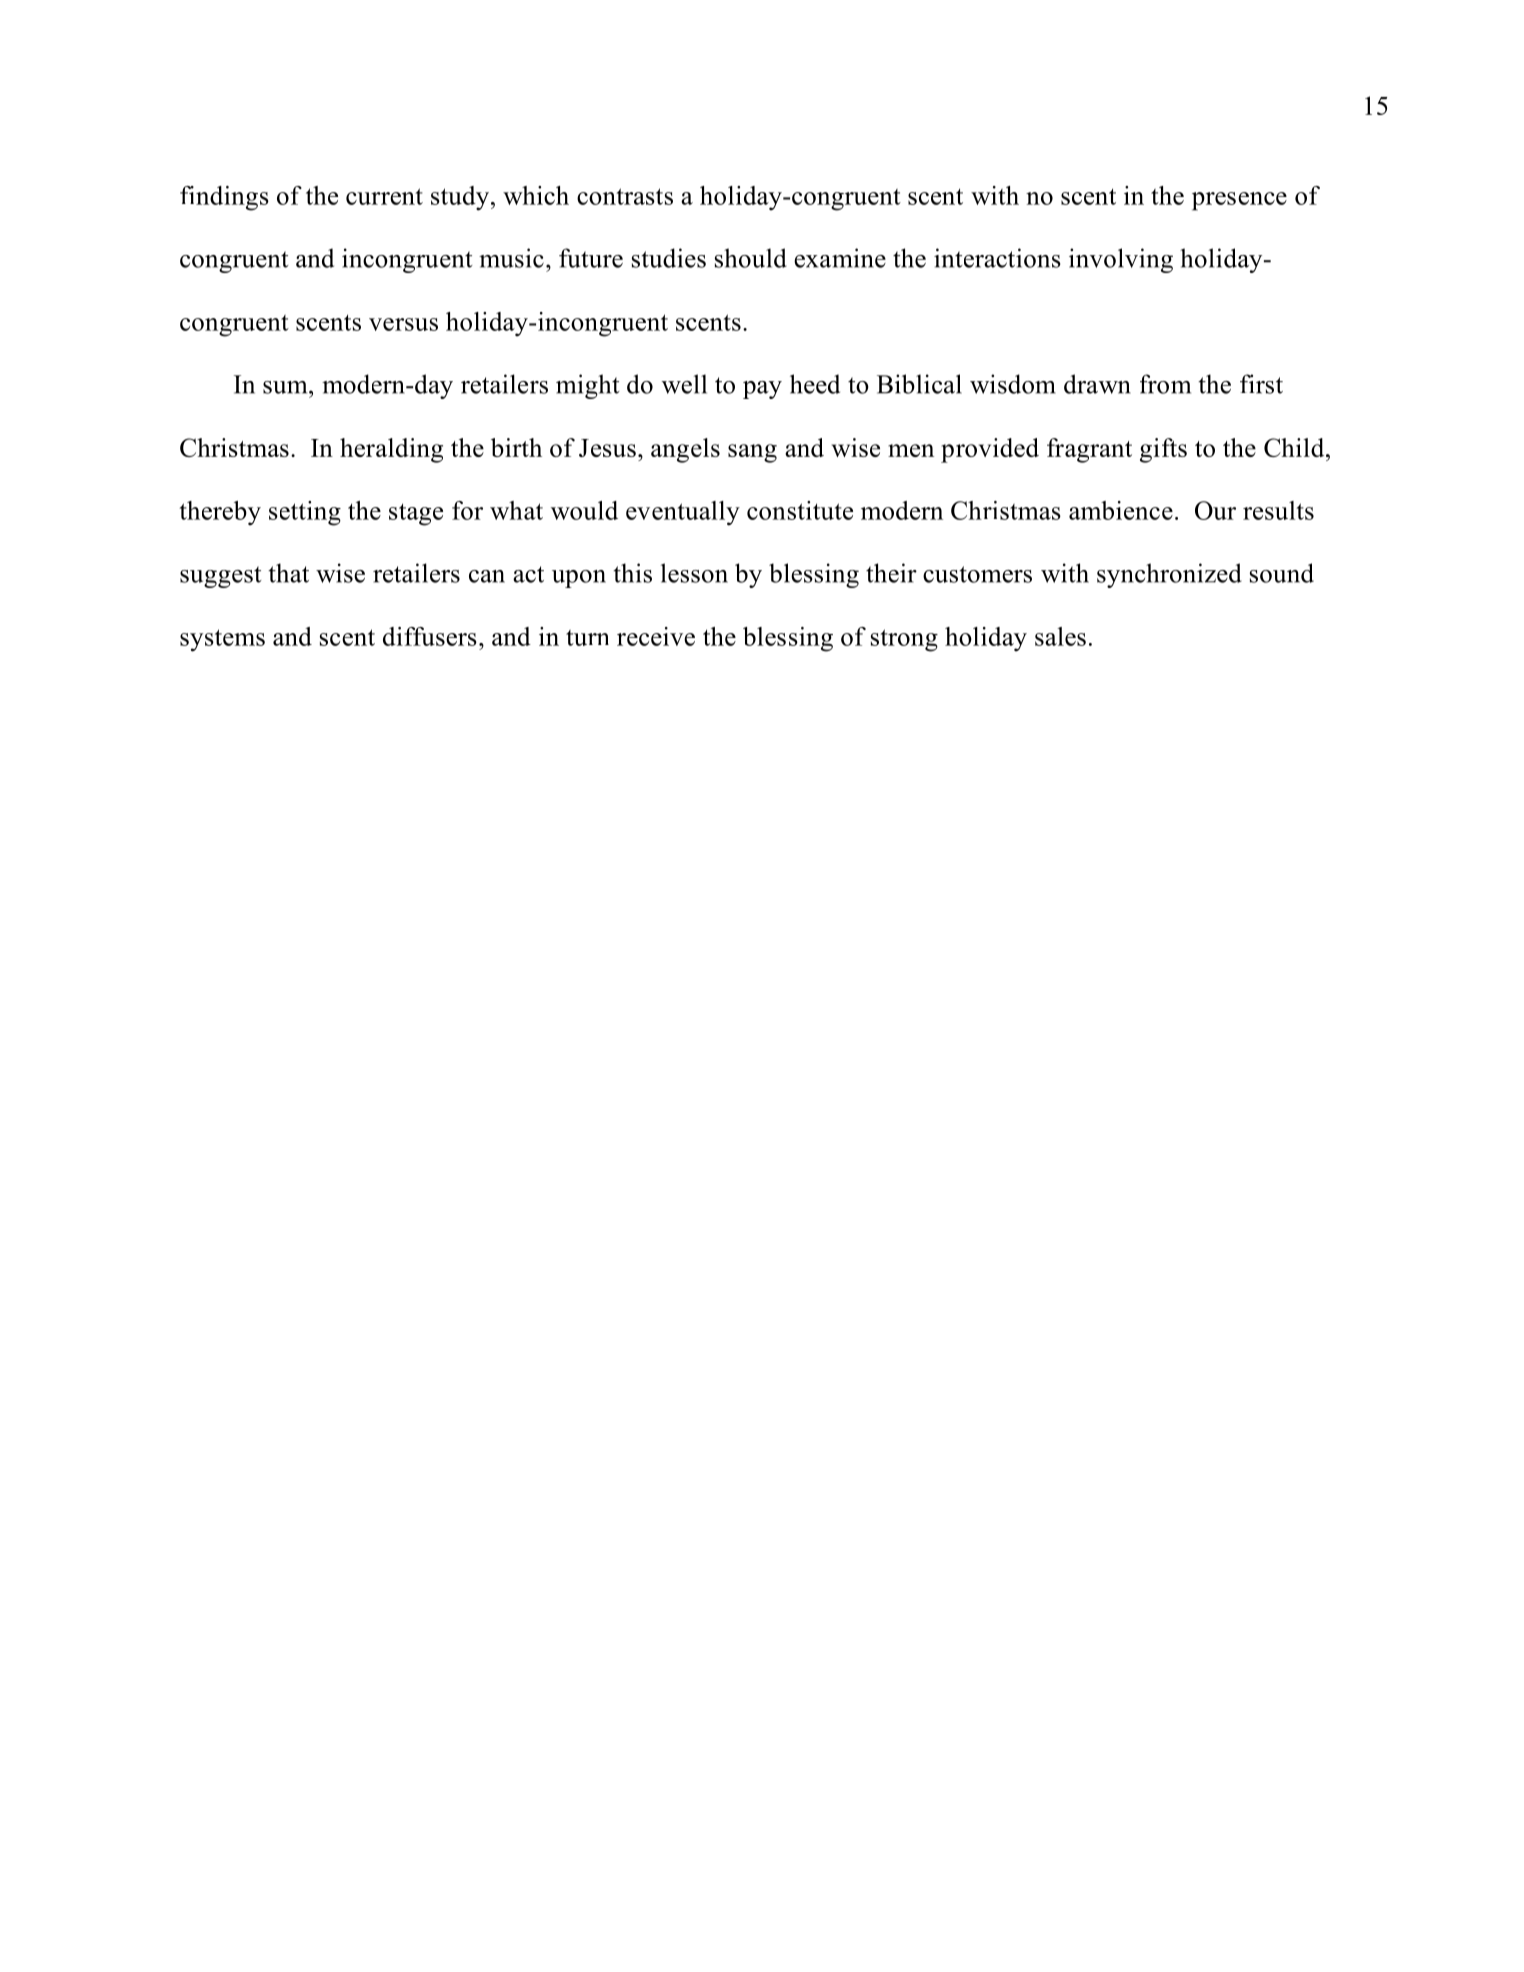 This screenshot has width=1524, height=1972. Describe the element at coordinates (430, 636) in the screenshot. I see `diffusers` at that location.
